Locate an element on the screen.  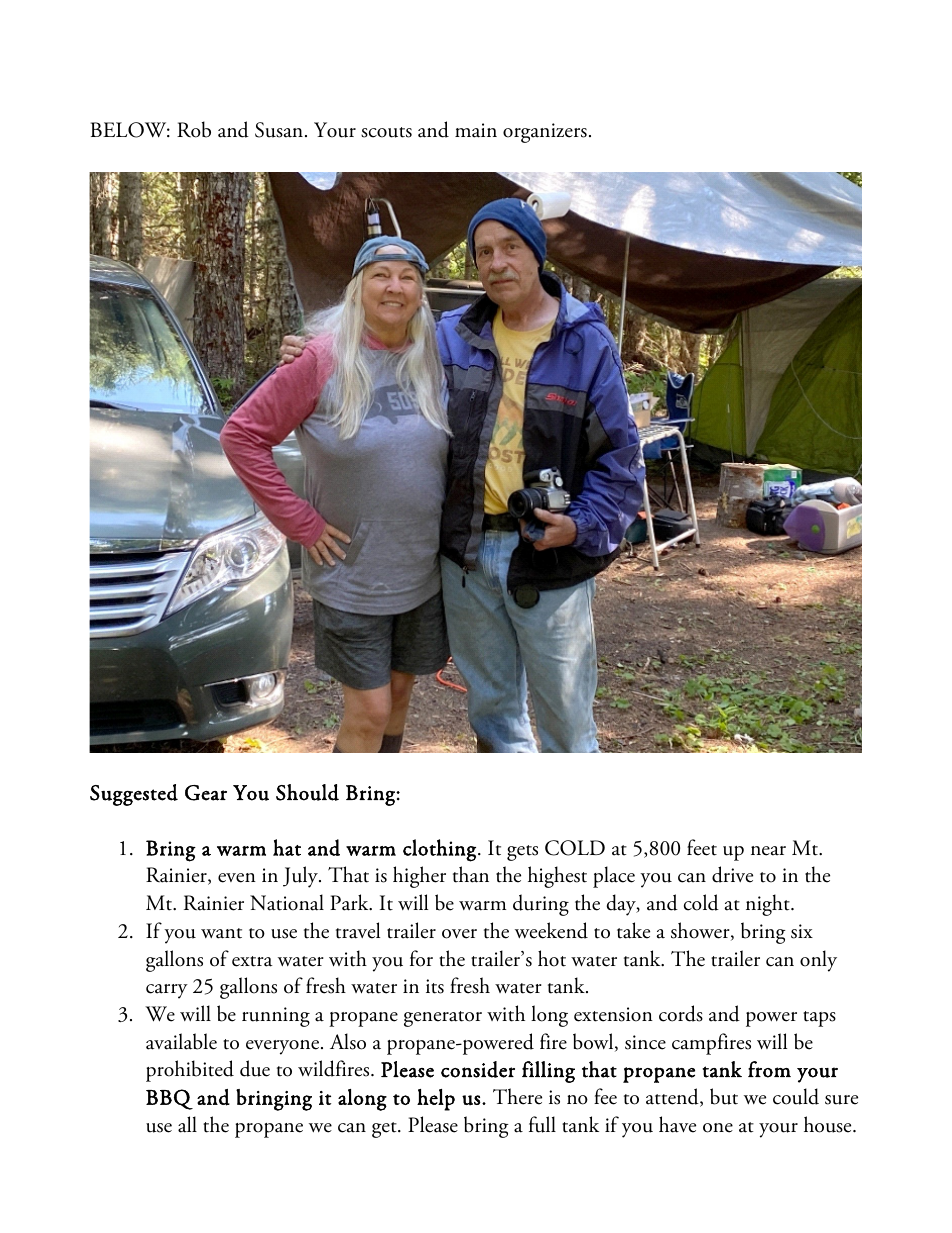
near is located at coordinates (768, 851).
